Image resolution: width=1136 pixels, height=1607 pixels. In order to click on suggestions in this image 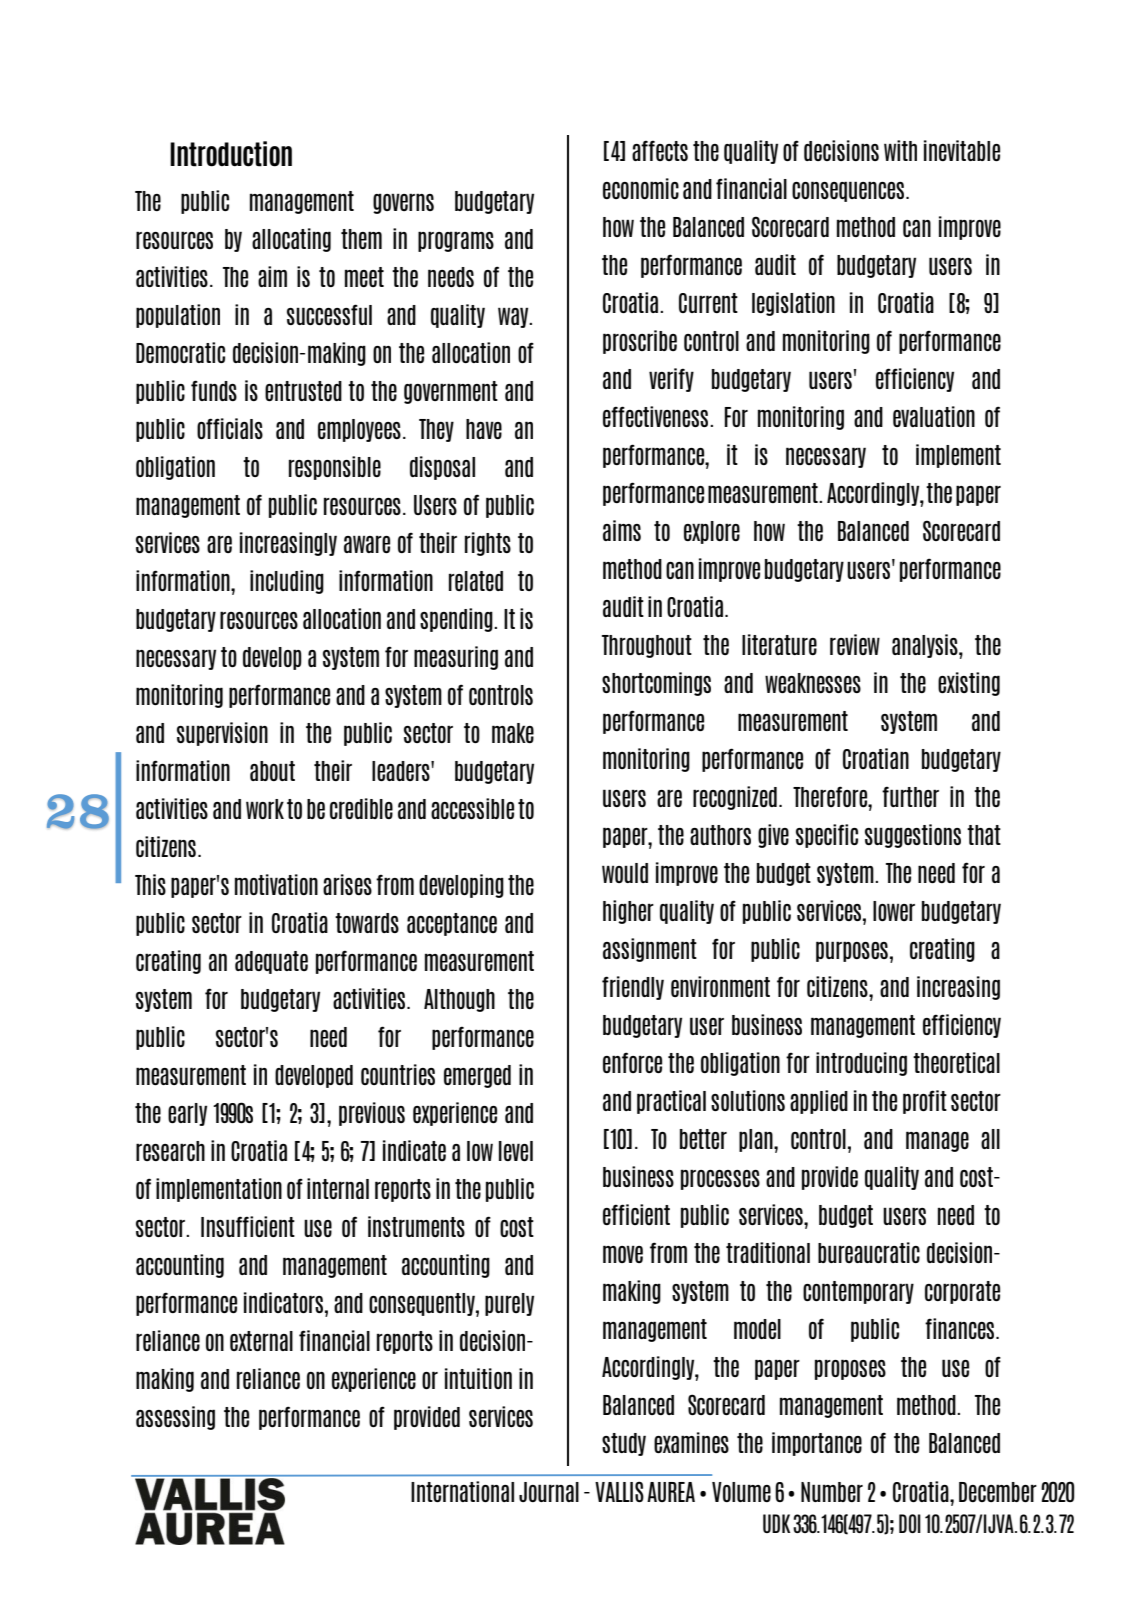, I will do `click(913, 836)`.
